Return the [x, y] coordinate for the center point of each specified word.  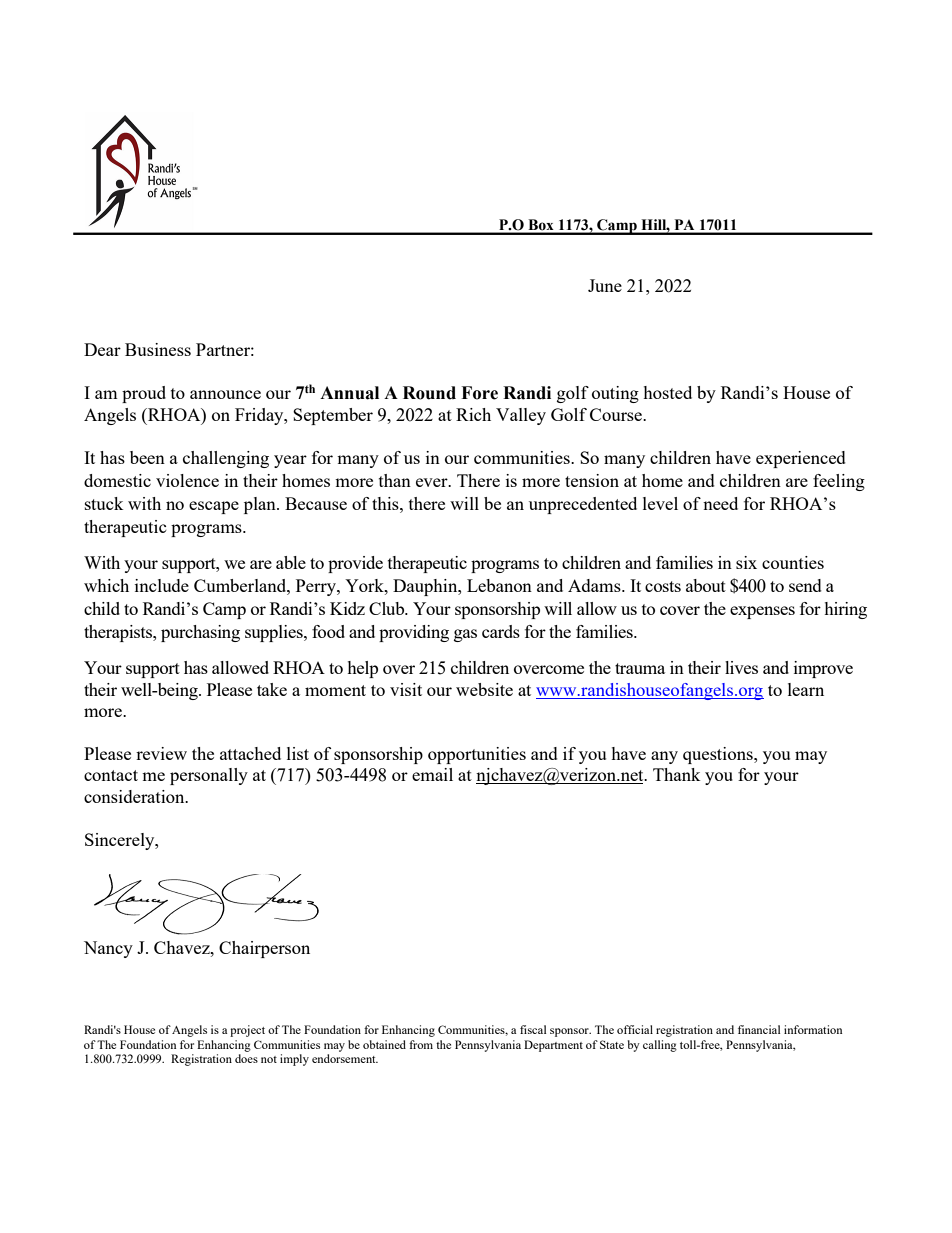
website [484, 689]
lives [741, 667]
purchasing [200, 633]
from [421, 1044]
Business [158, 349]
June [605, 285]
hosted [667, 392]
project [247, 1031]
